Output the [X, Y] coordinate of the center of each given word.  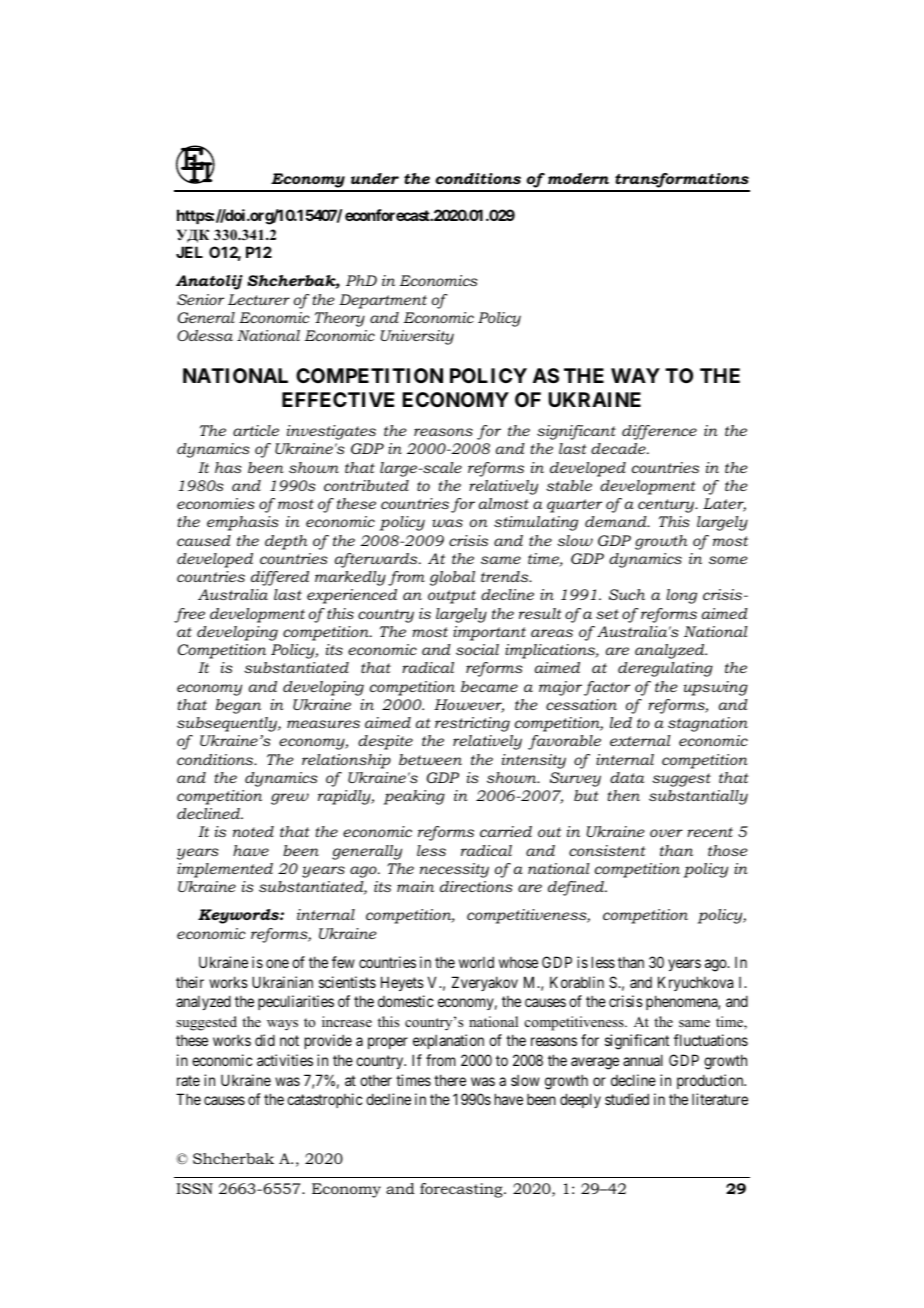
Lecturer [259, 299]
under [375, 178]
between [430, 759]
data [627, 777]
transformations [681, 182]
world [476, 962]
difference [659, 432]
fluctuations [711, 1040]
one [277, 963]
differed [280, 578]
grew [290, 799]
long [681, 596]
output [452, 597]
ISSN [194, 1188]
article [256, 430]
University [417, 337]
